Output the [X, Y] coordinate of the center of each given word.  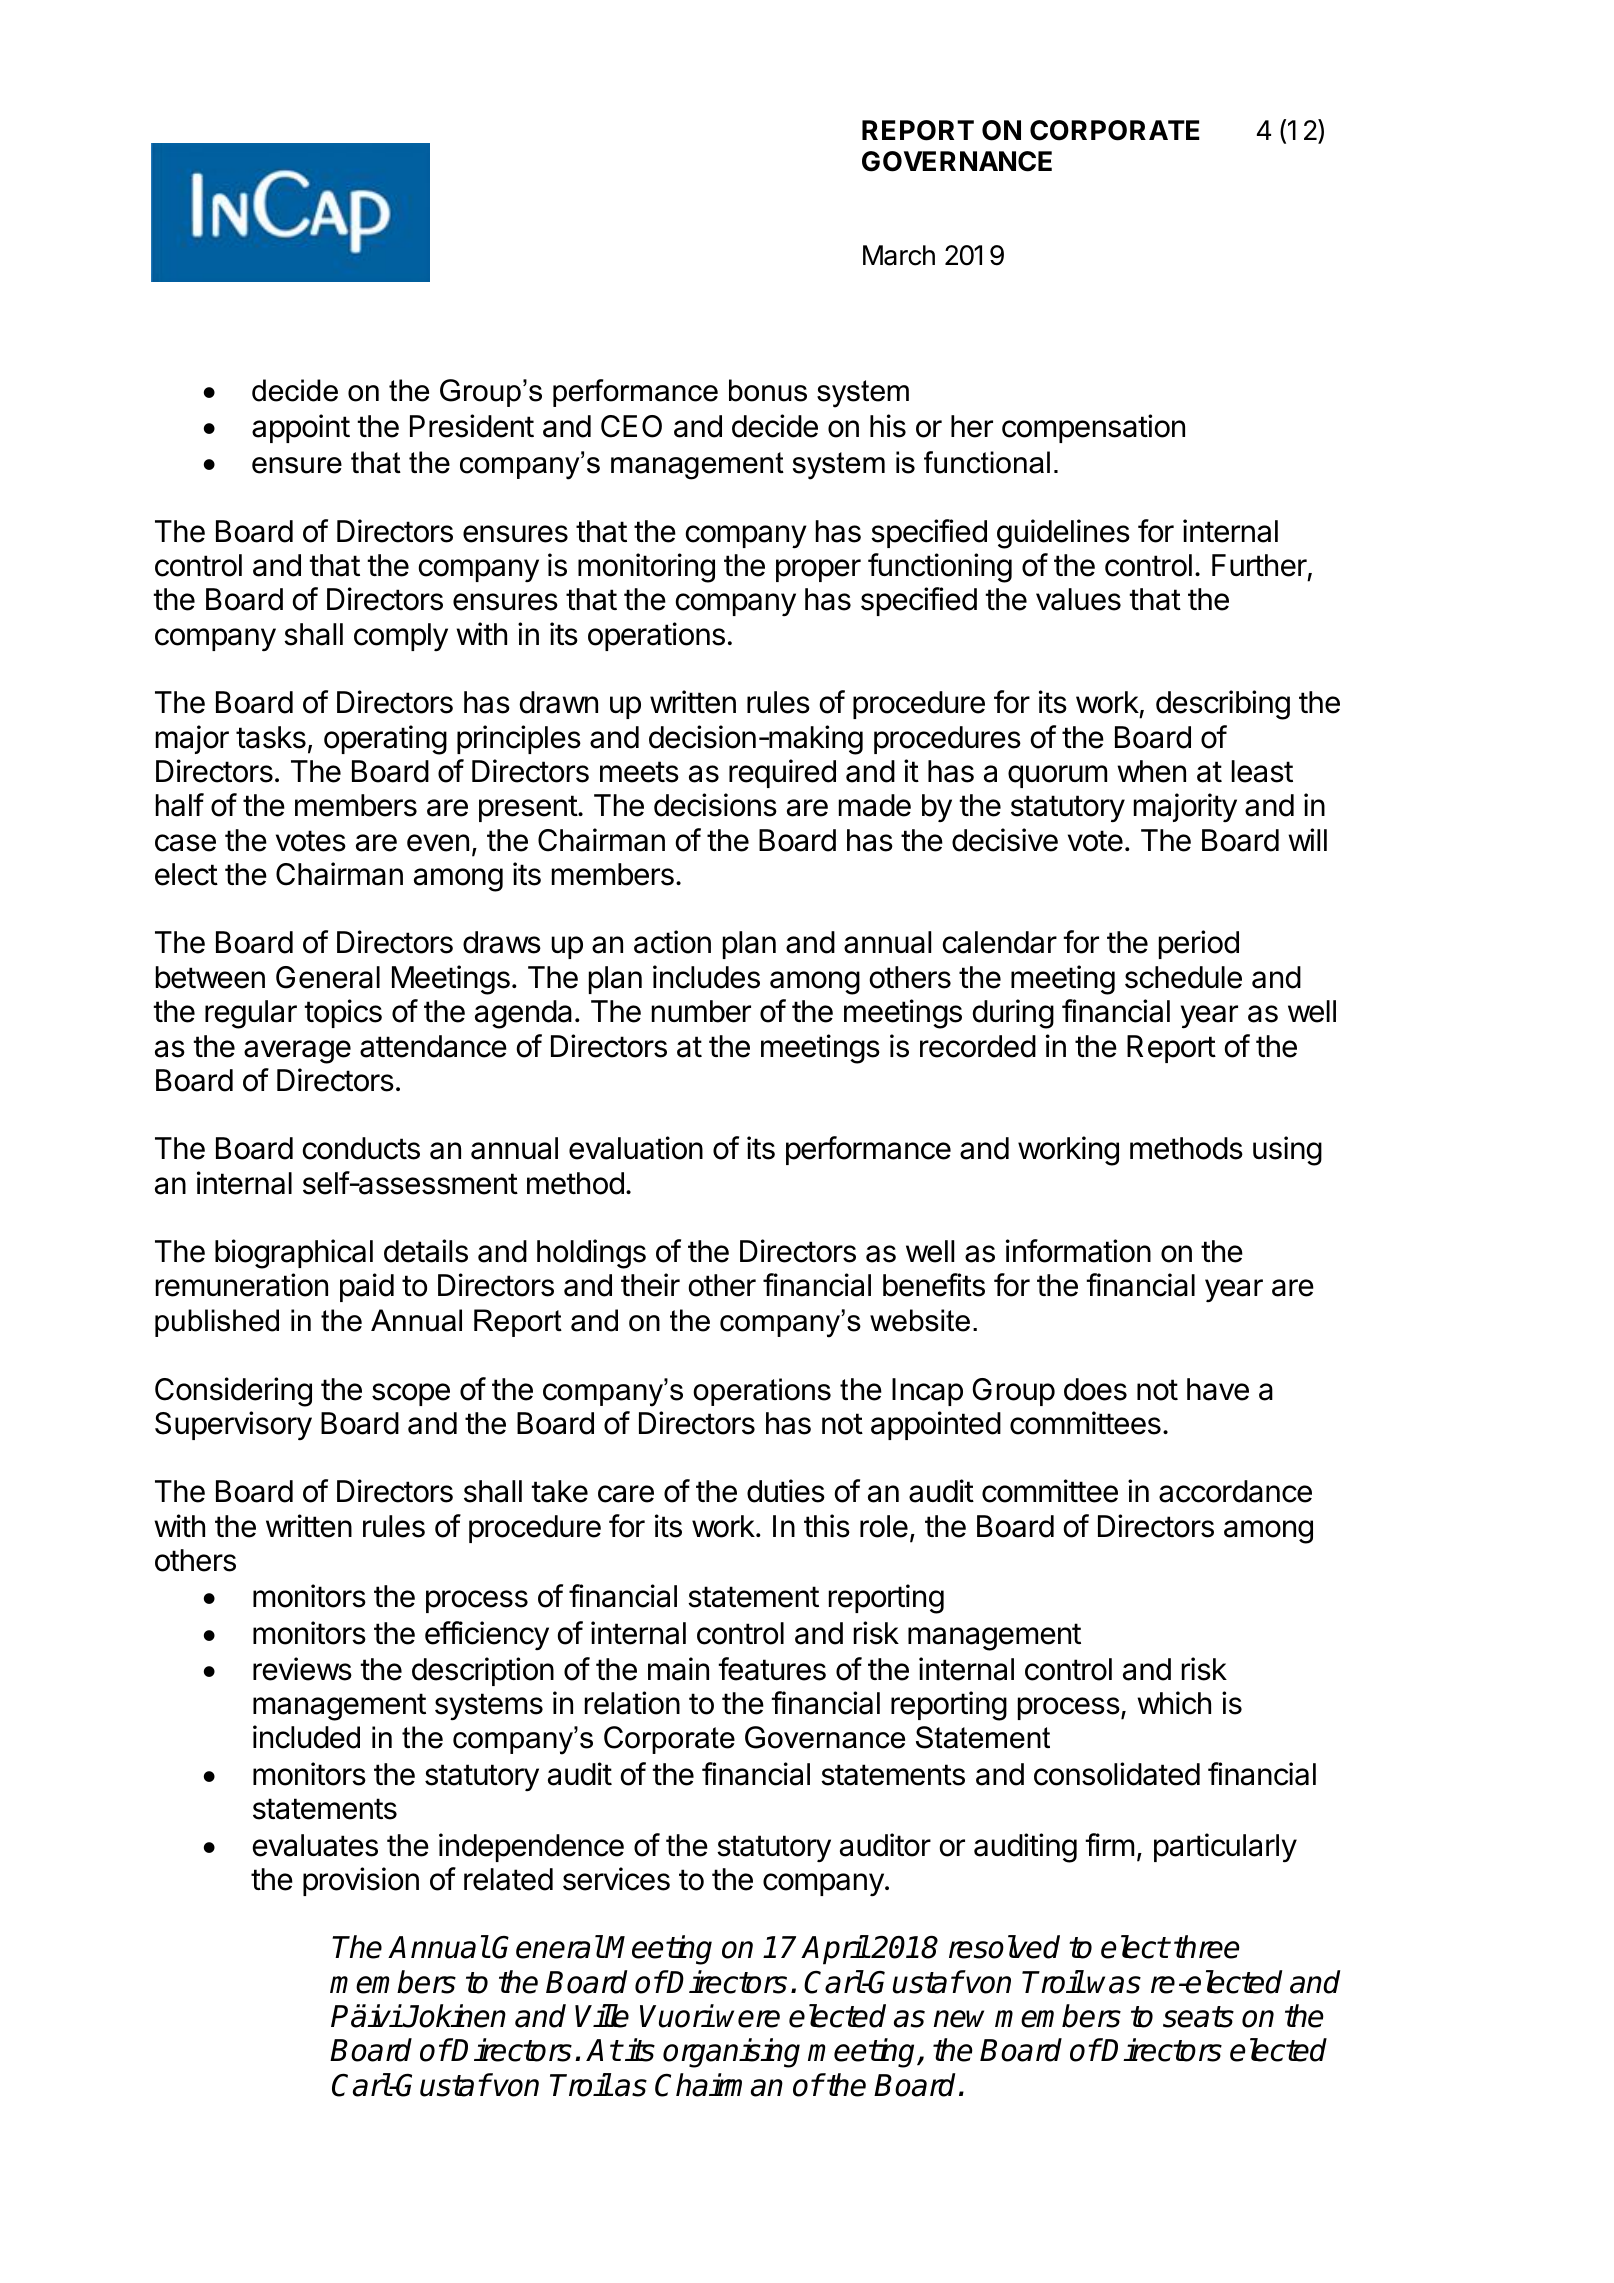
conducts [361, 1148]
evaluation [636, 1148]
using [1287, 1151]
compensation [1093, 428]
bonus [768, 390]
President [472, 426]
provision [361, 1881]
